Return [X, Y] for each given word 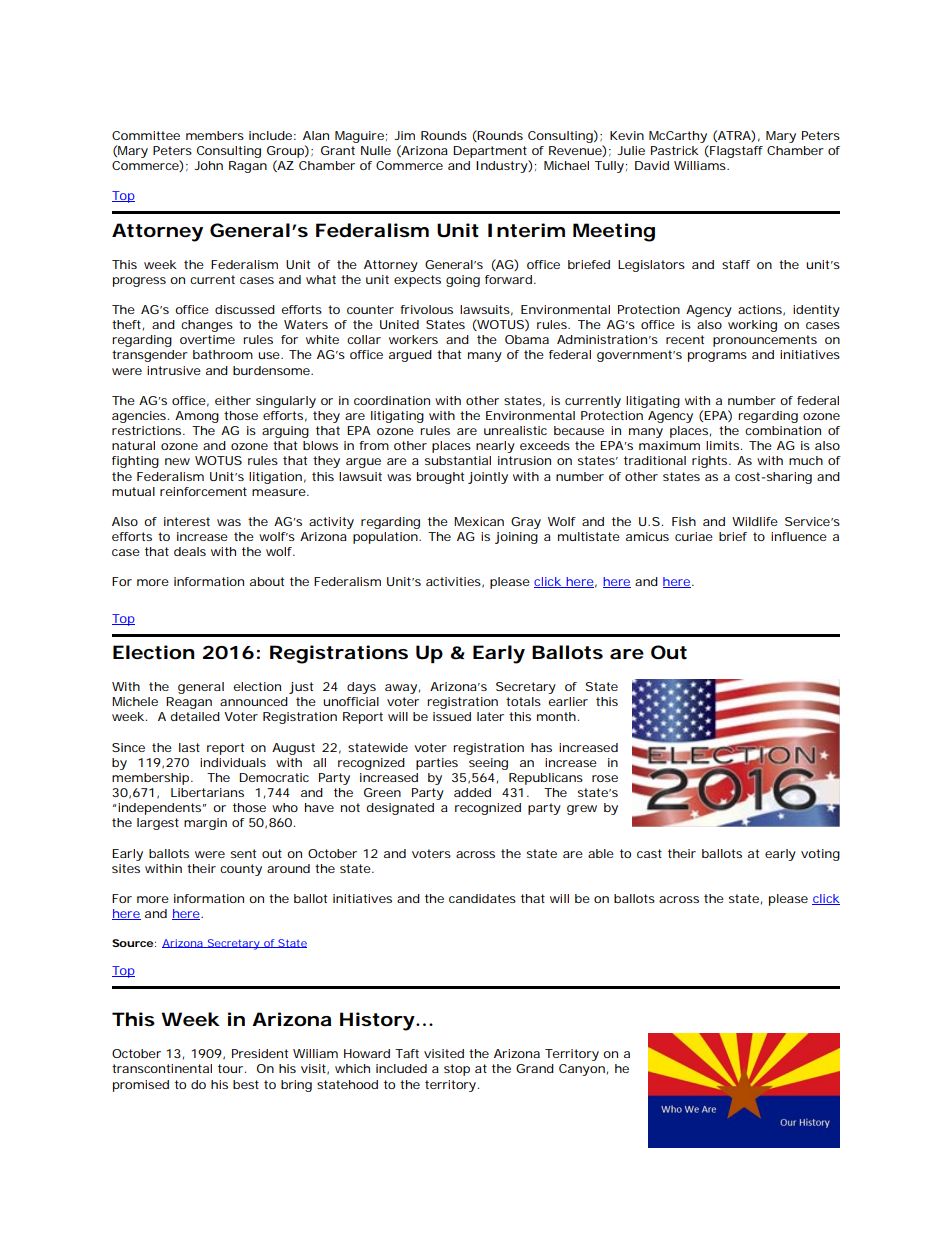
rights [711, 462]
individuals [233, 762]
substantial [458, 460]
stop [457, 1070]
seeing [488, 764]
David [652, 165]
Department [490, 152]
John [208, 165]
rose [605, 778]
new [177, 461]
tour [232, 1068]
